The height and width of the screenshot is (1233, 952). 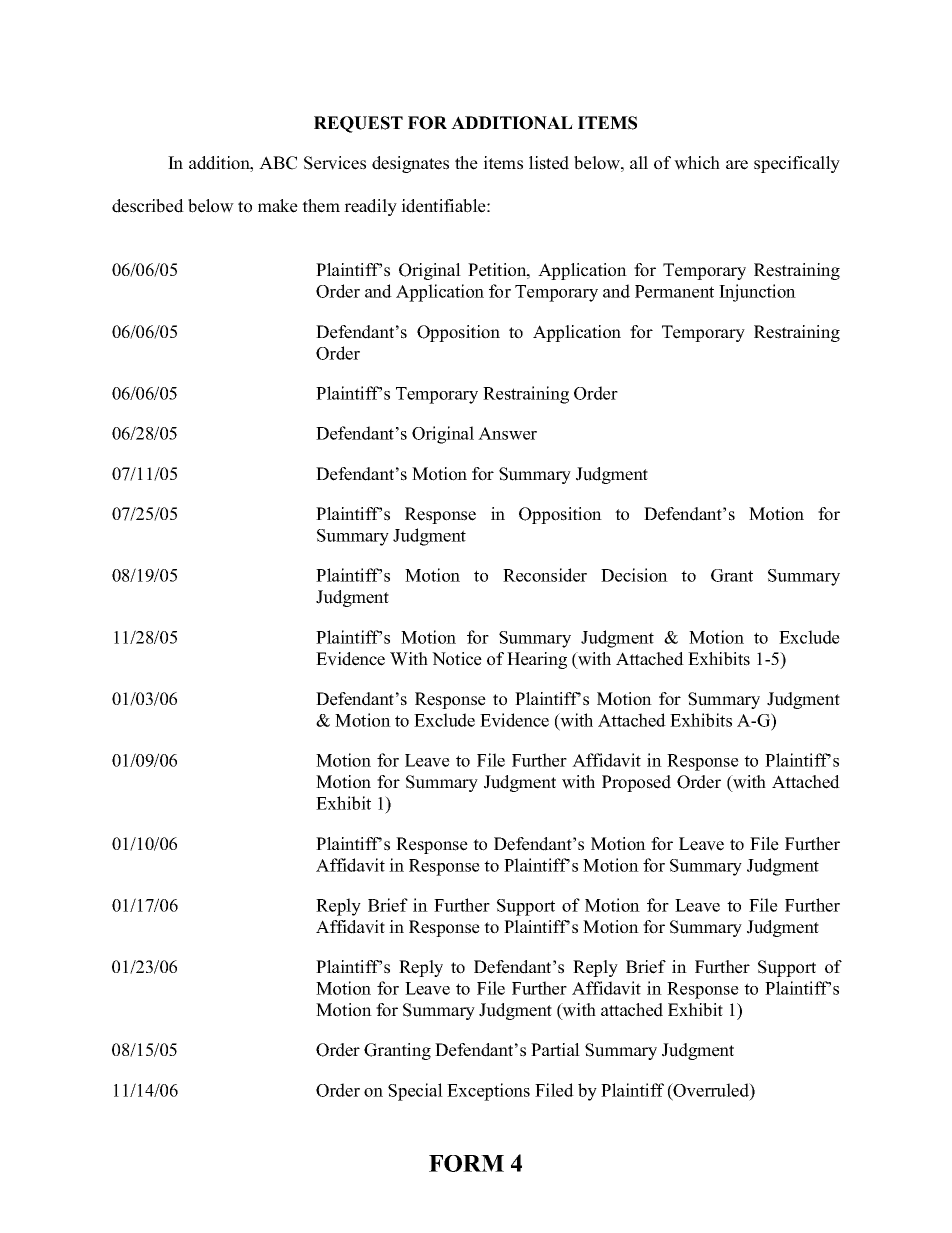 What do you see at coordinates (488, 1092) in the screenshot?
I see `Exceptions` at bounding box center [488, 1092].
